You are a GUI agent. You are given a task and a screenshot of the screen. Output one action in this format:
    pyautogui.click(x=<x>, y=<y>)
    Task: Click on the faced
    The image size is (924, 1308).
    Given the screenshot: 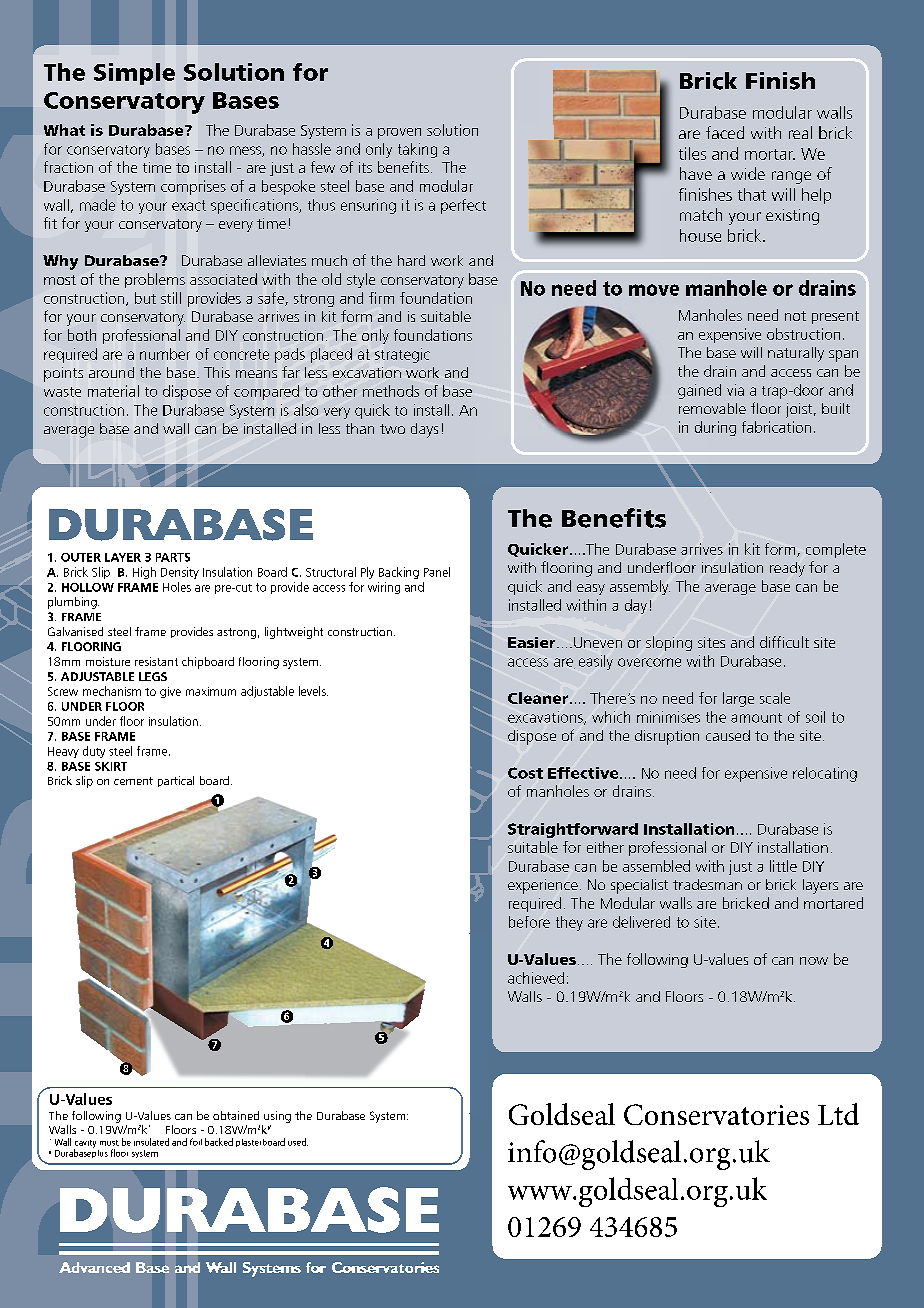 What is the action you would take?
    pyautogui.click(x=725, y=132)
